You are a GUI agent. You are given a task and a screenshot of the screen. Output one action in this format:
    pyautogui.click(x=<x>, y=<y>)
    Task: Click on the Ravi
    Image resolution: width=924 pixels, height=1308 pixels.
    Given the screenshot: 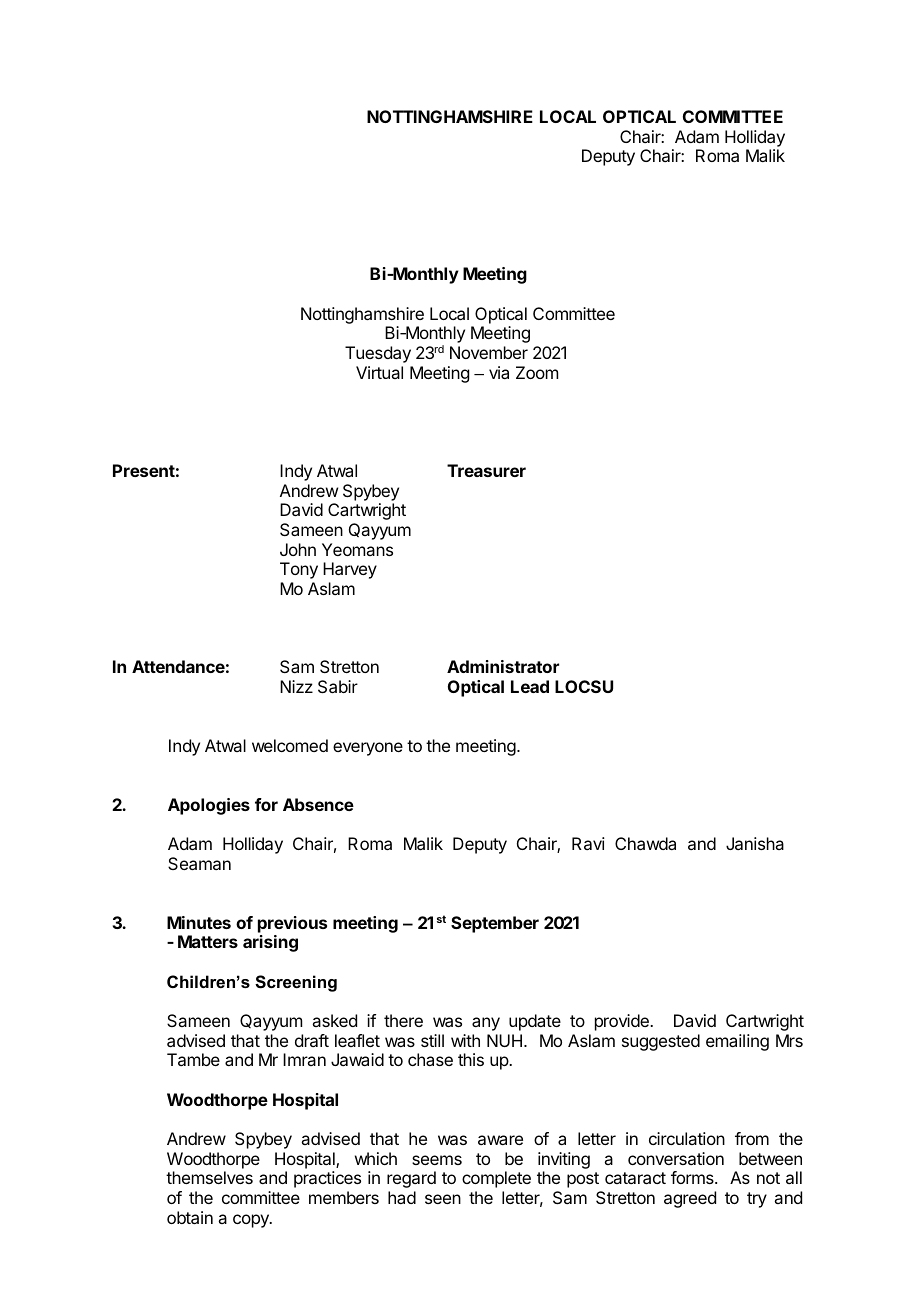 What is the action you would take?
    pyautogui.click(x=588, y=843)
